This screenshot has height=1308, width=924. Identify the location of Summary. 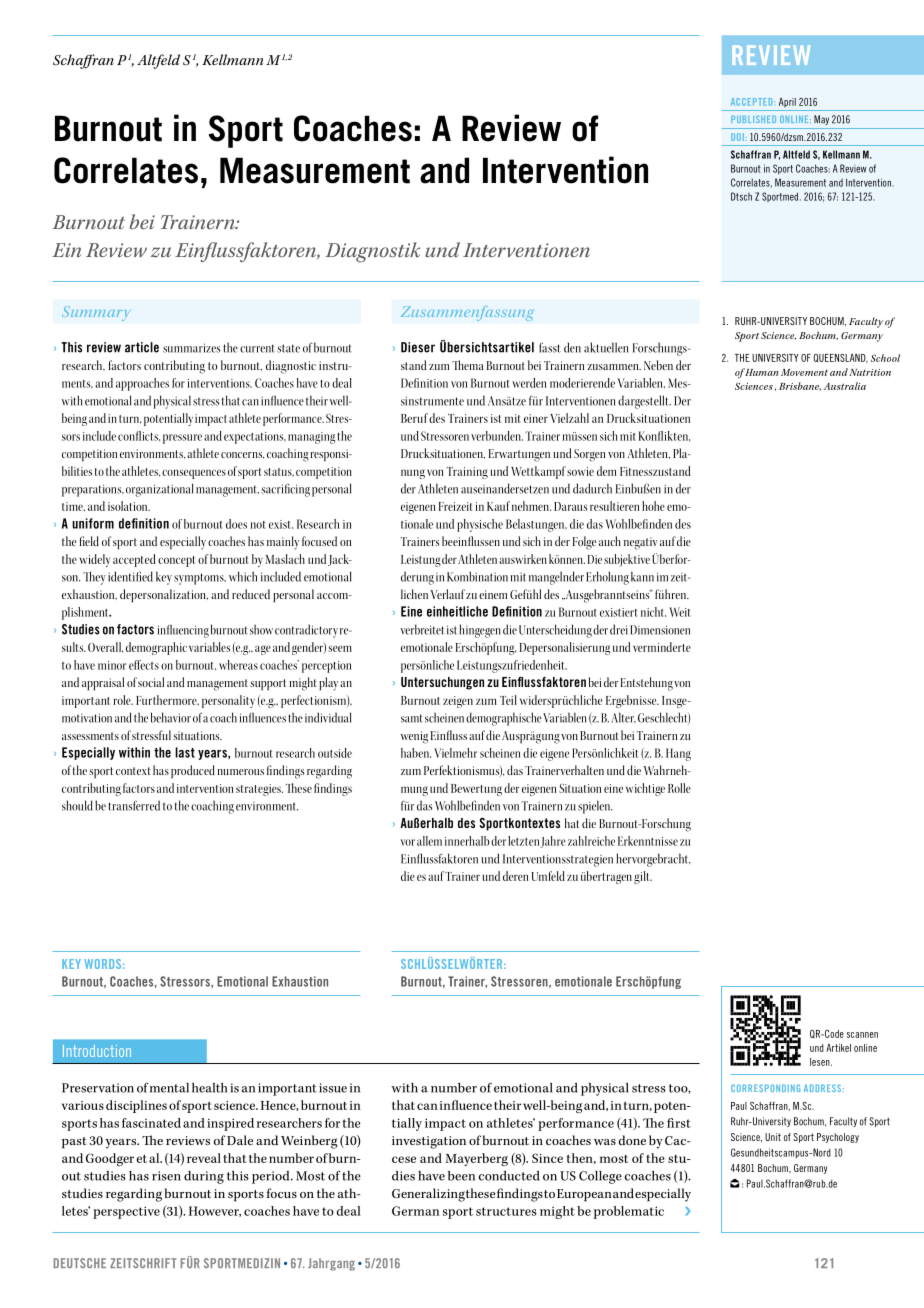
(96, 313).
